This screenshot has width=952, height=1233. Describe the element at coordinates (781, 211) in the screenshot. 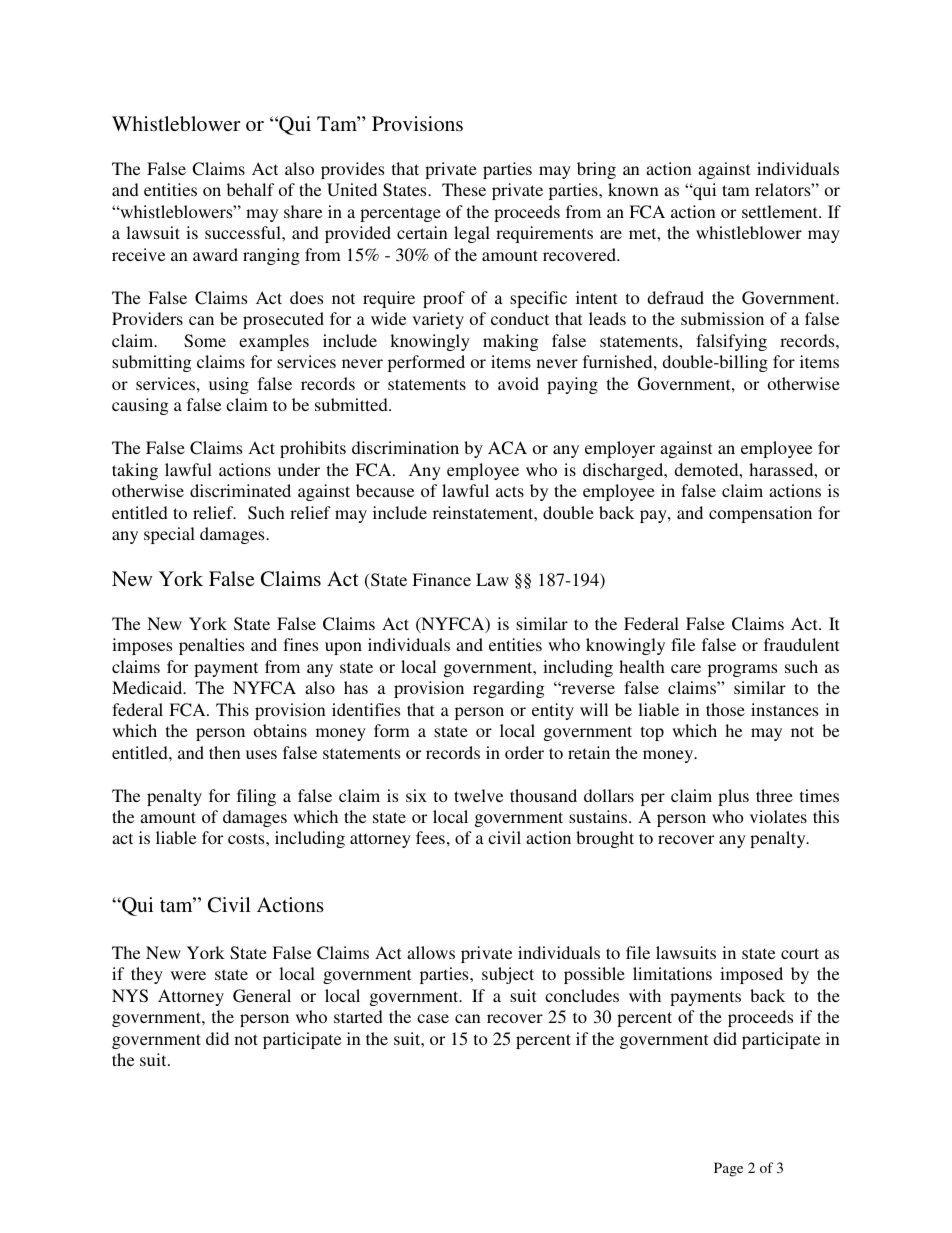

I see `settlement` at that location.
